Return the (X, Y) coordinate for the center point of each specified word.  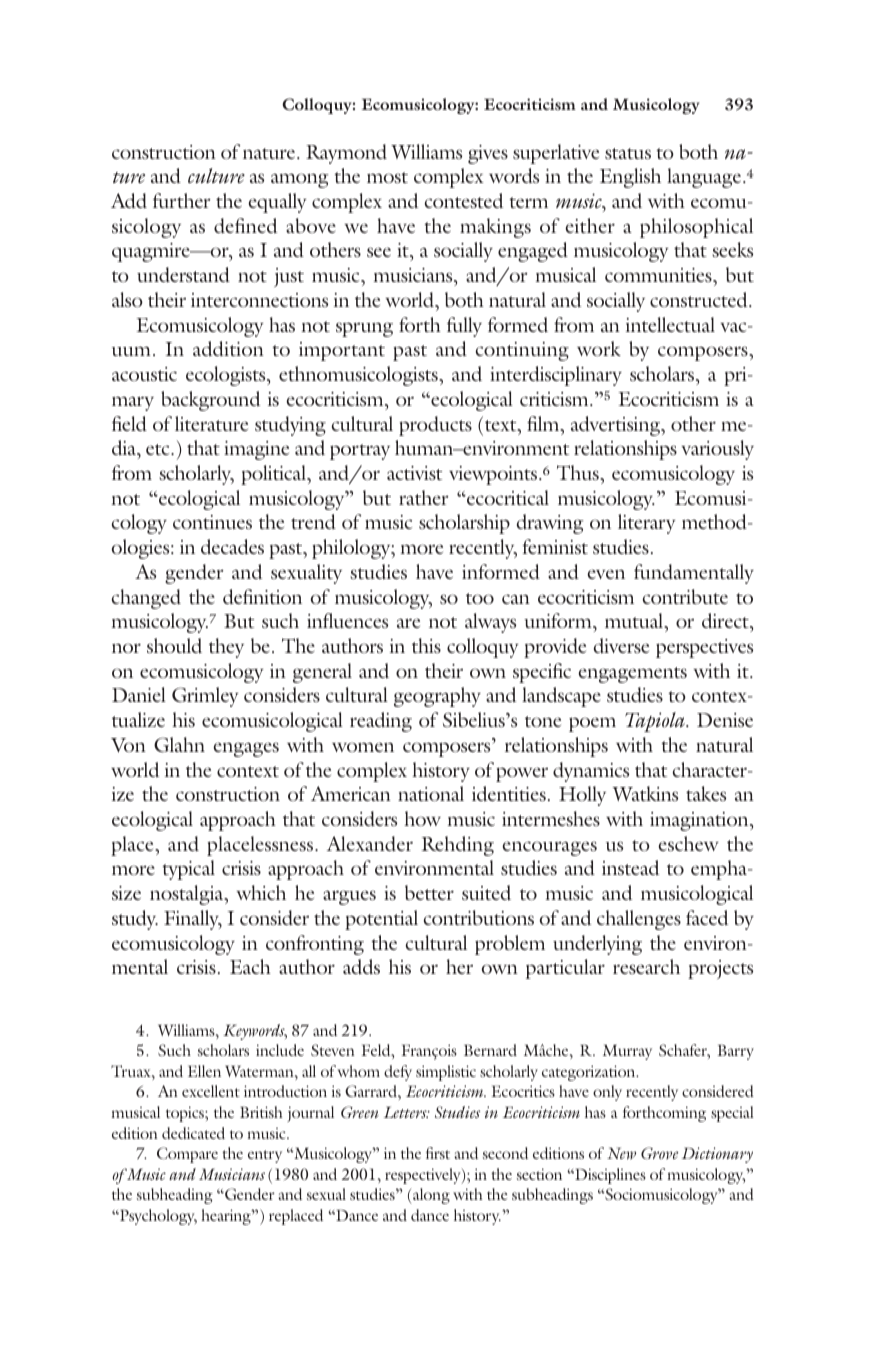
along (430, 1196)
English (630, 178)
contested (464, 201)
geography (437, 697)
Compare (187, 1155)
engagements (632, 675)
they (226, 648)
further (182, 200)
